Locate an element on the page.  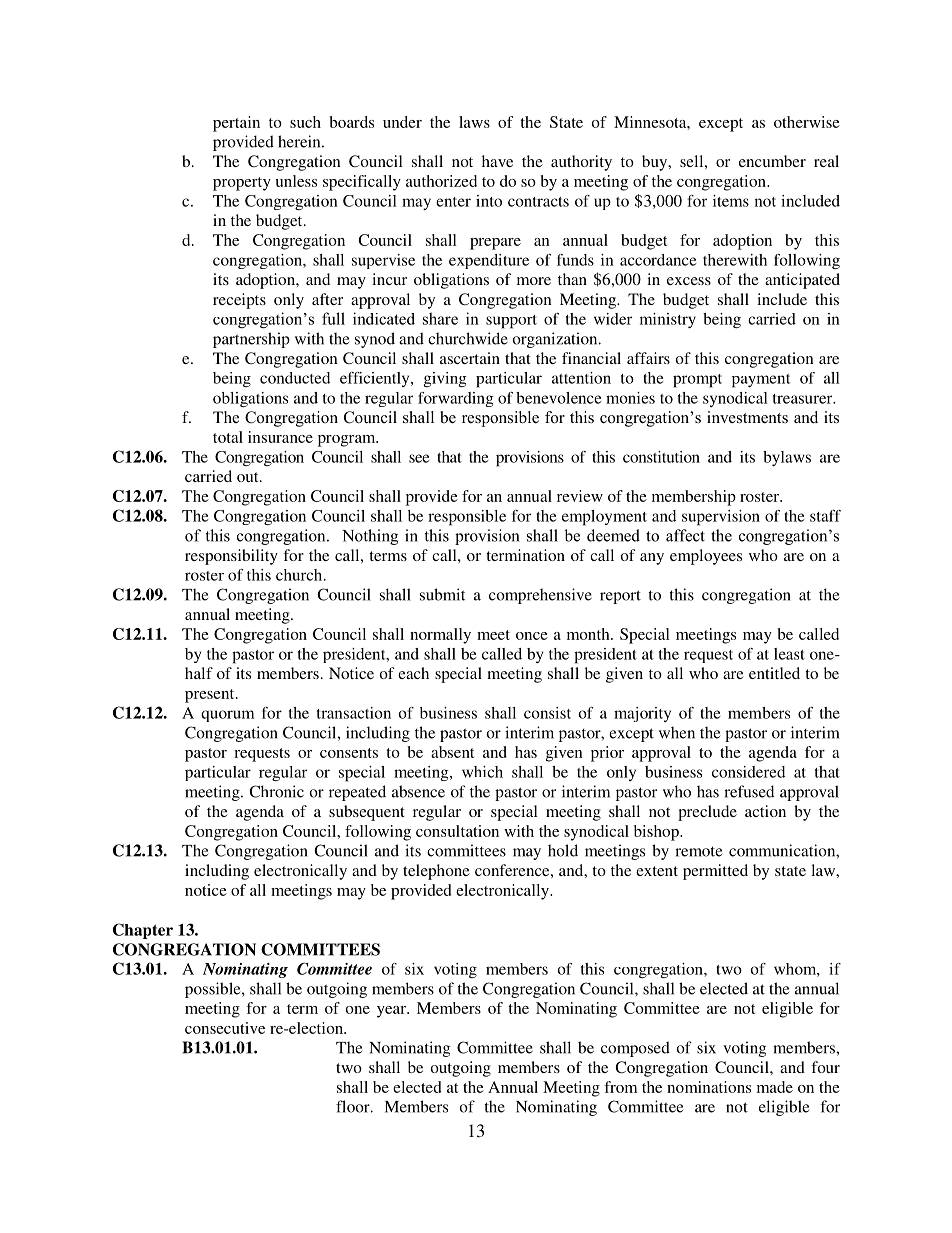
items is located at coordinates (731, 201).
